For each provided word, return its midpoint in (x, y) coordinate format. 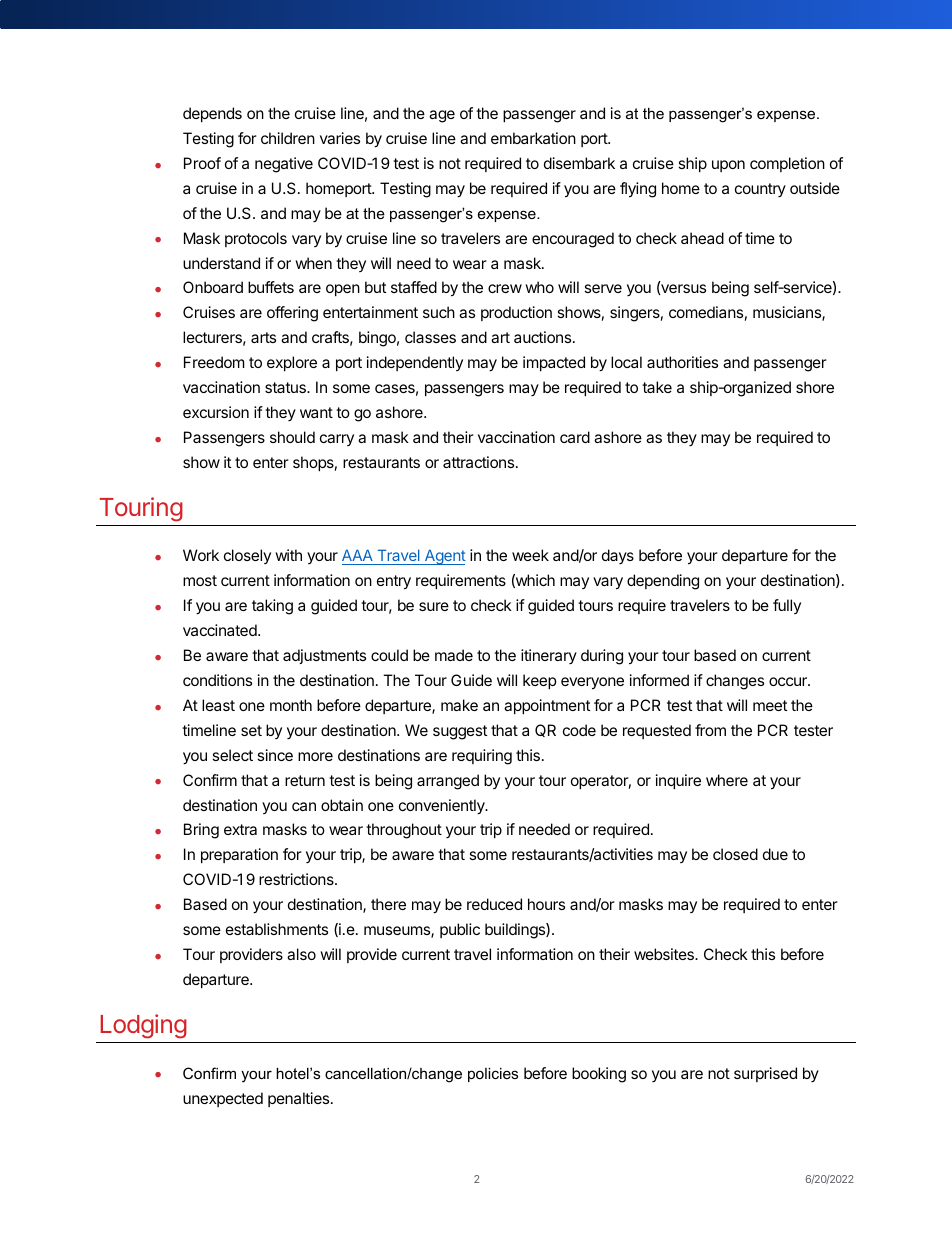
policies (493, 1075)
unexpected (223, 1099)
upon (728, 166)
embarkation (533, 138)
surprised (765, 1074)
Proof (202, 163)
